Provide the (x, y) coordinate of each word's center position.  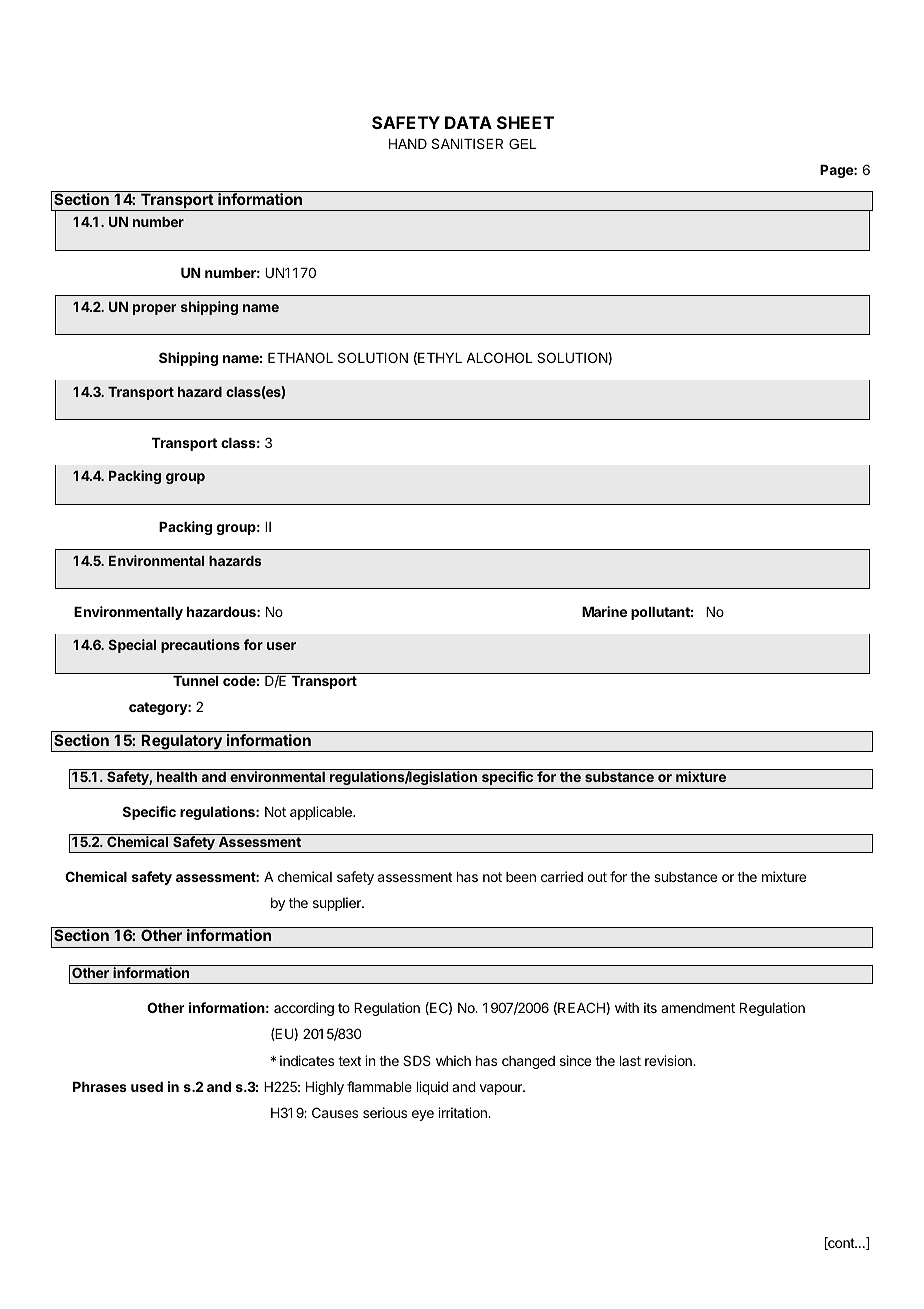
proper (154, 309)
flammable (379, 1086)
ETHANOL (300, 357)
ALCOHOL (499, 357)
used (147, 1087)
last (630, 1061)
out (597, 877)
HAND (408, 144)
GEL (523, 144)
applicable (322, 813)
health (177, 777)
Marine (604, 611)
